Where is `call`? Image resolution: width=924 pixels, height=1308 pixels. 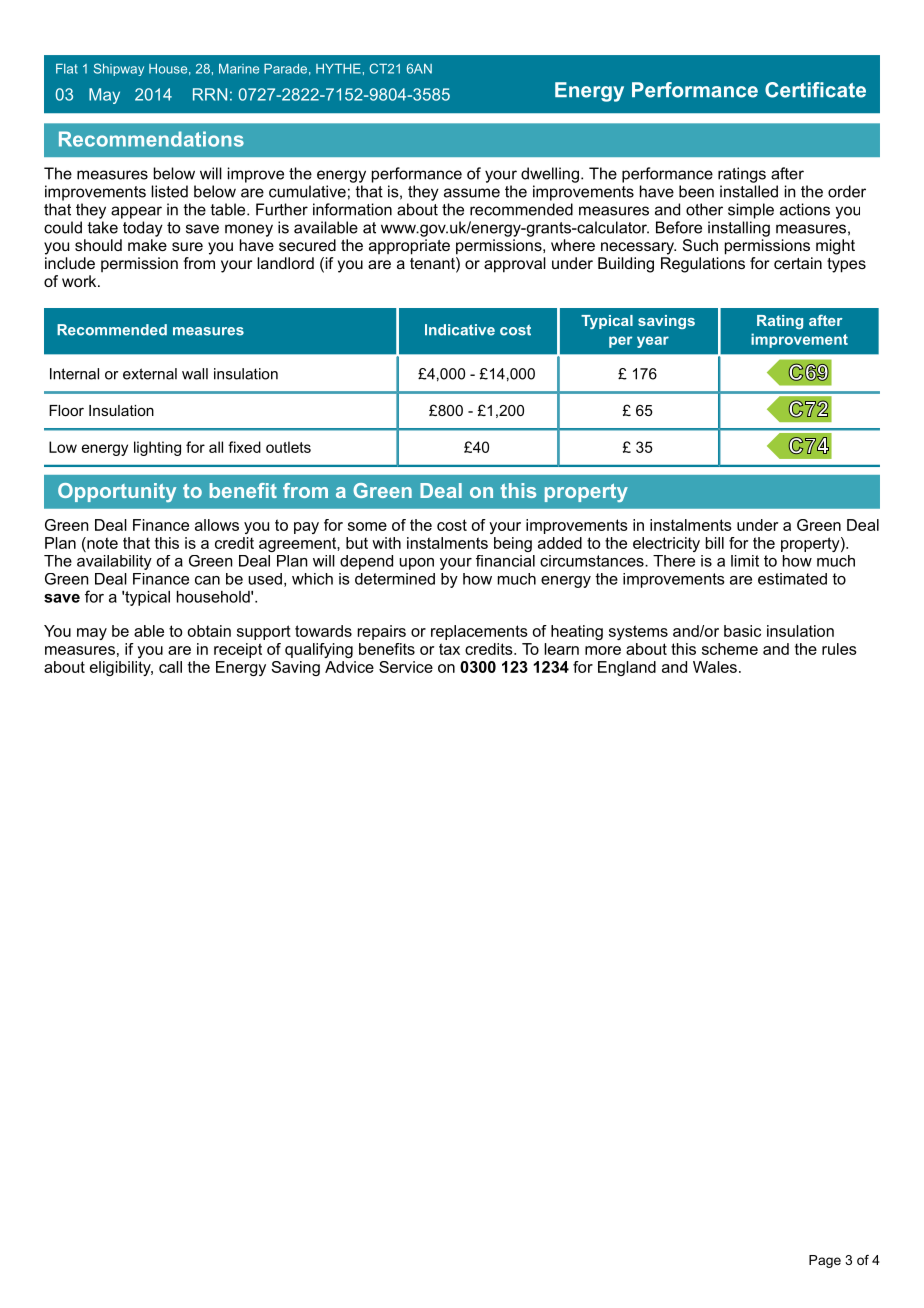
call is located at coordinates (170, 667).
